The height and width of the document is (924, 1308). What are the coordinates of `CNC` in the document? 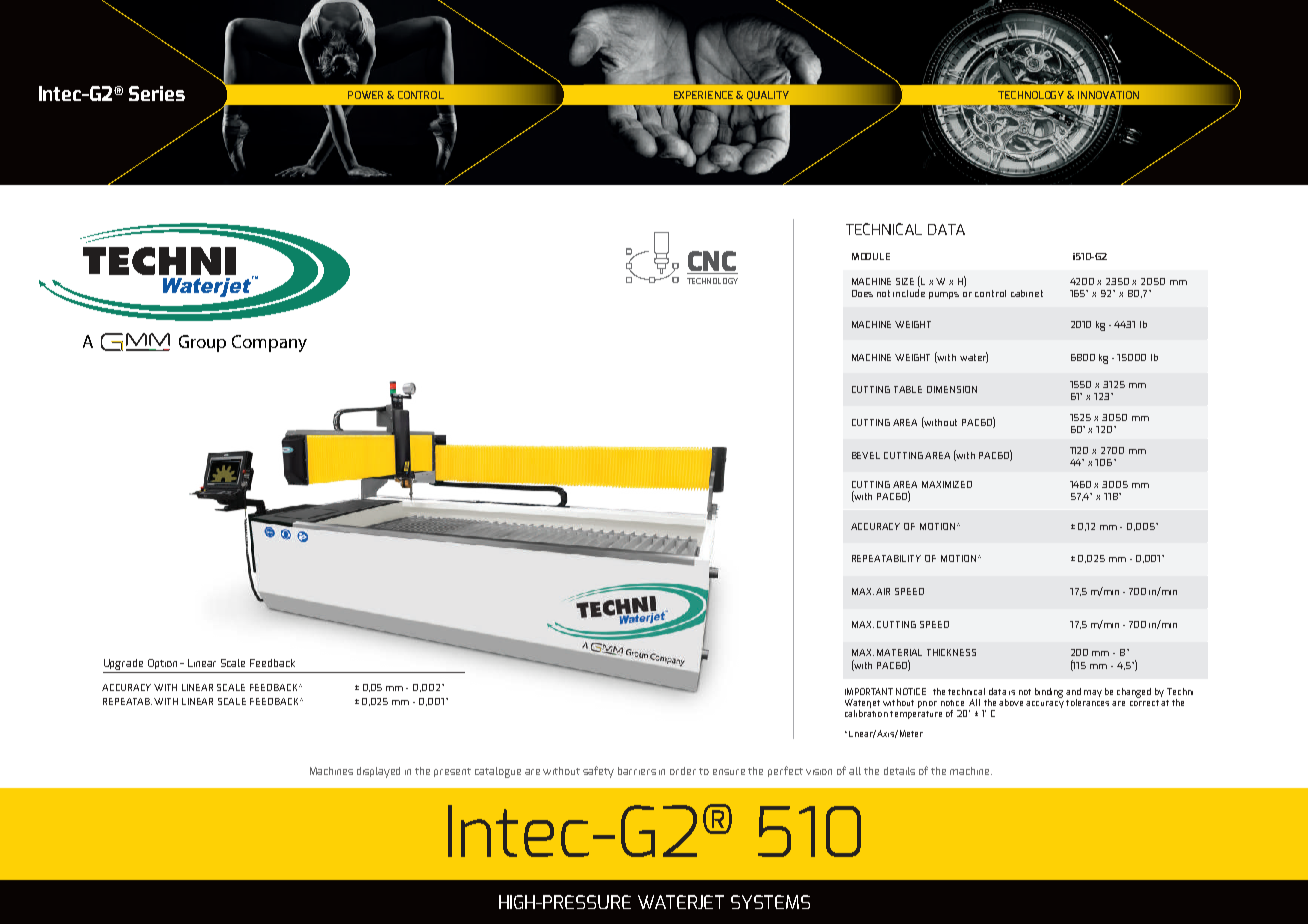 It's located at (712, 261).
